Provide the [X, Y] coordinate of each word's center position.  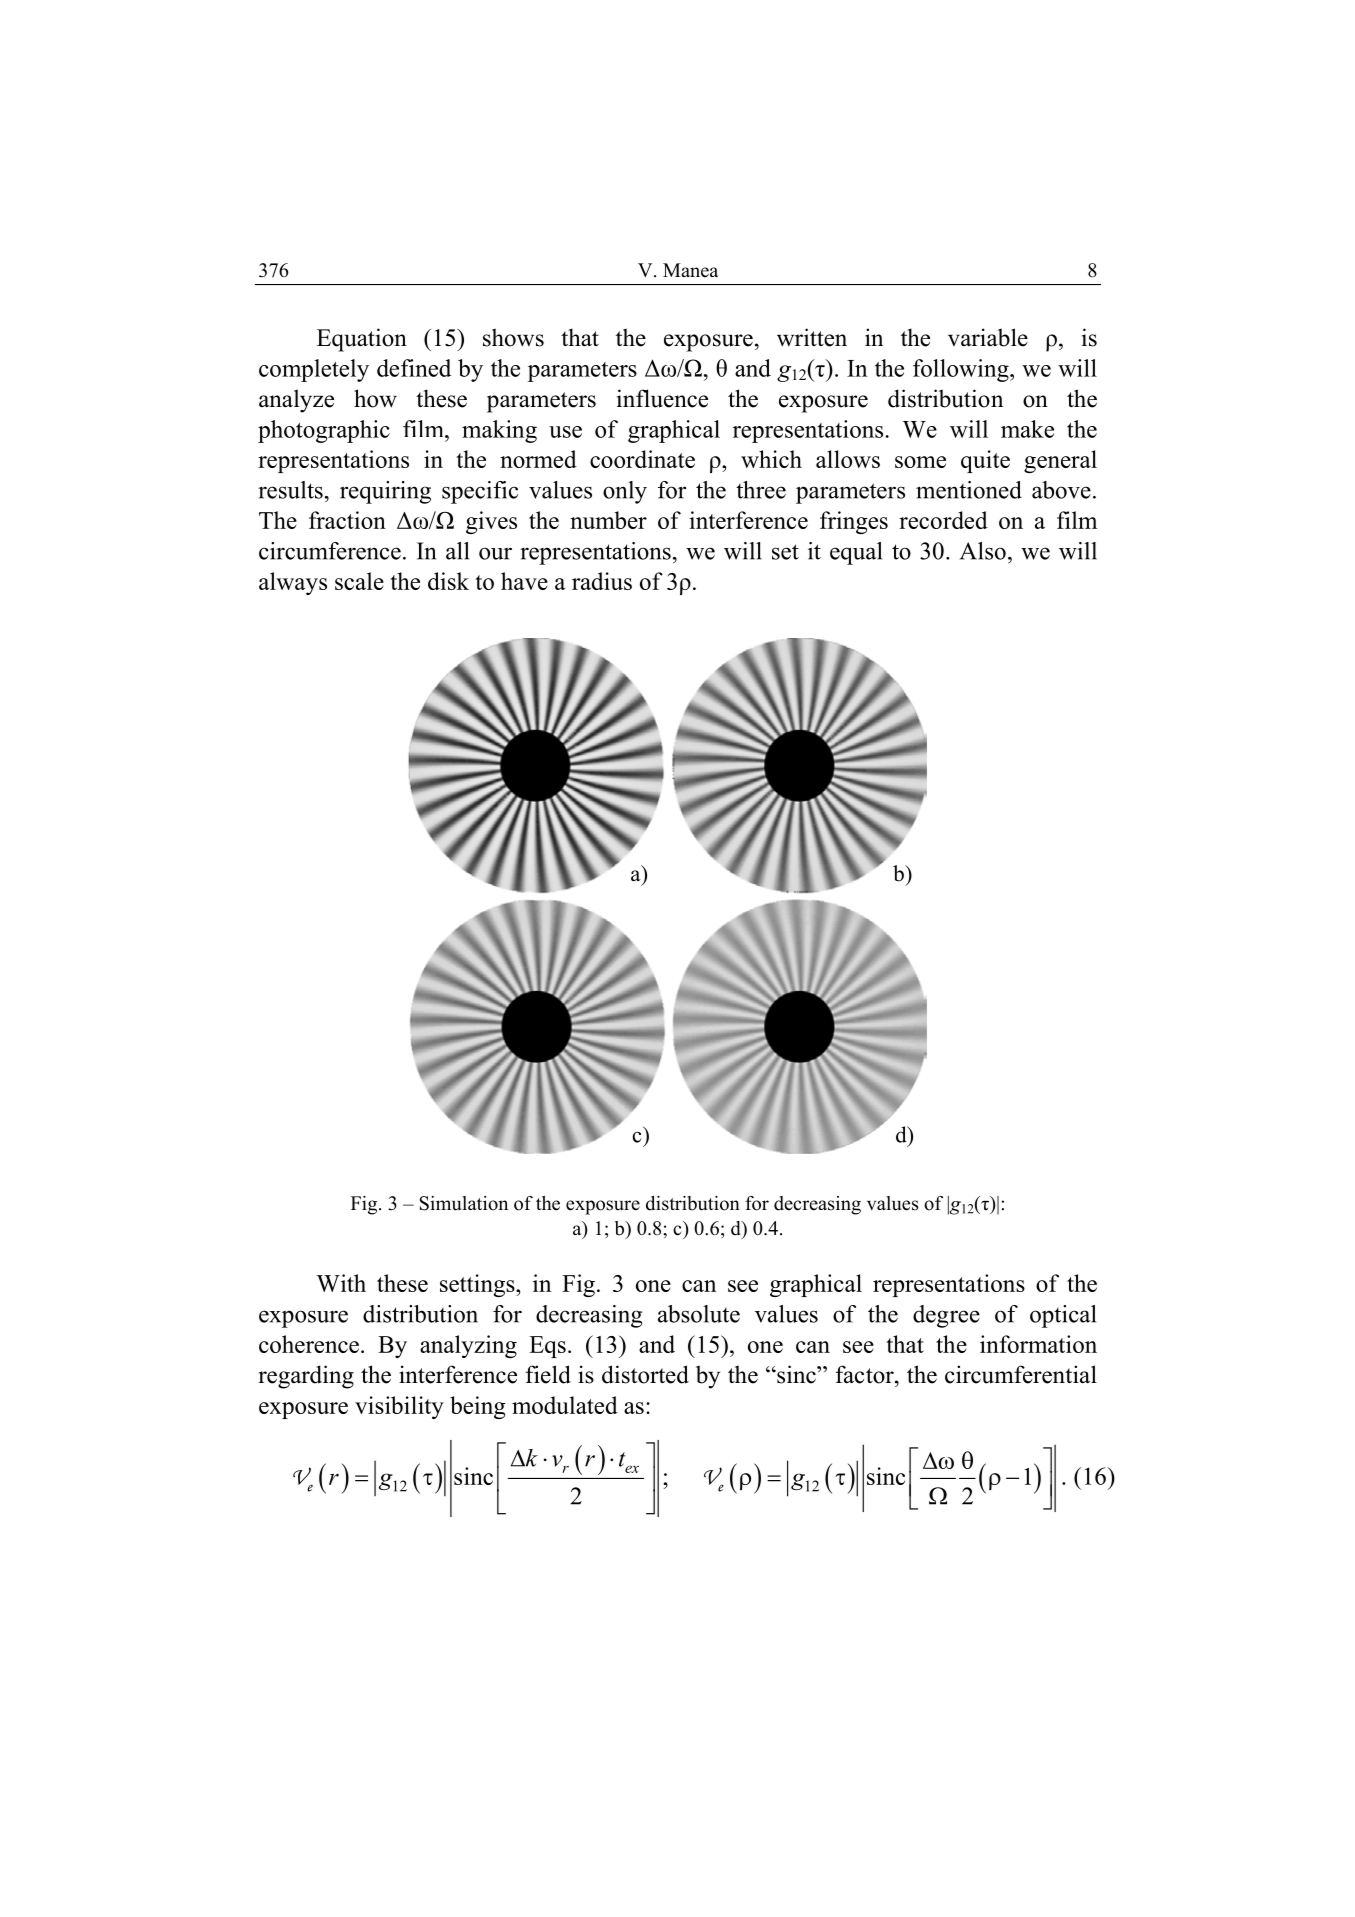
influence [662, 398]
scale [359, 581]
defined [414, 368]
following [962, 370]
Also [983, 551]
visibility [399, 1407]
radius [602, 581]
